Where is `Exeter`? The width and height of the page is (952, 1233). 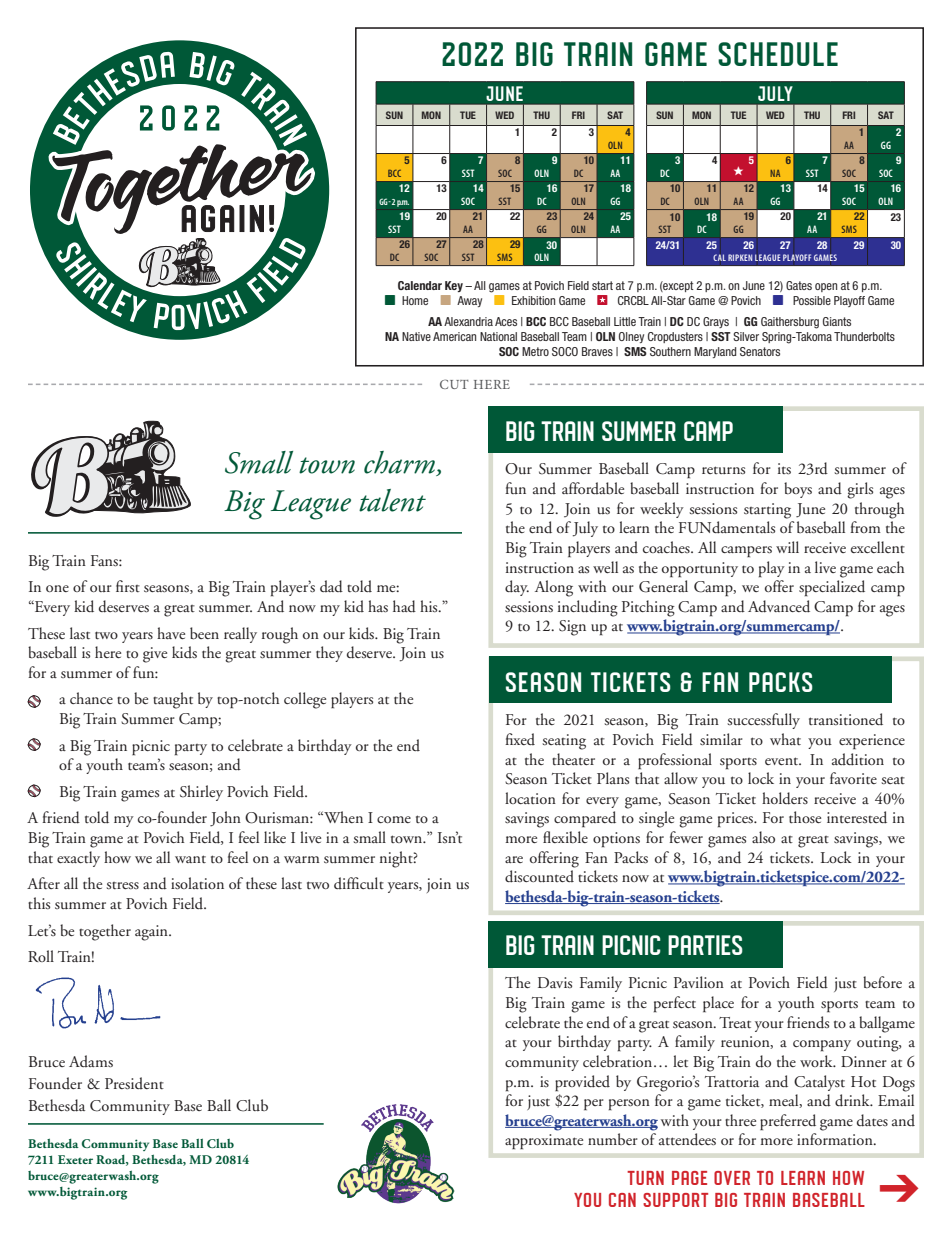 Exeter is located at coordinates (75, 1159).
